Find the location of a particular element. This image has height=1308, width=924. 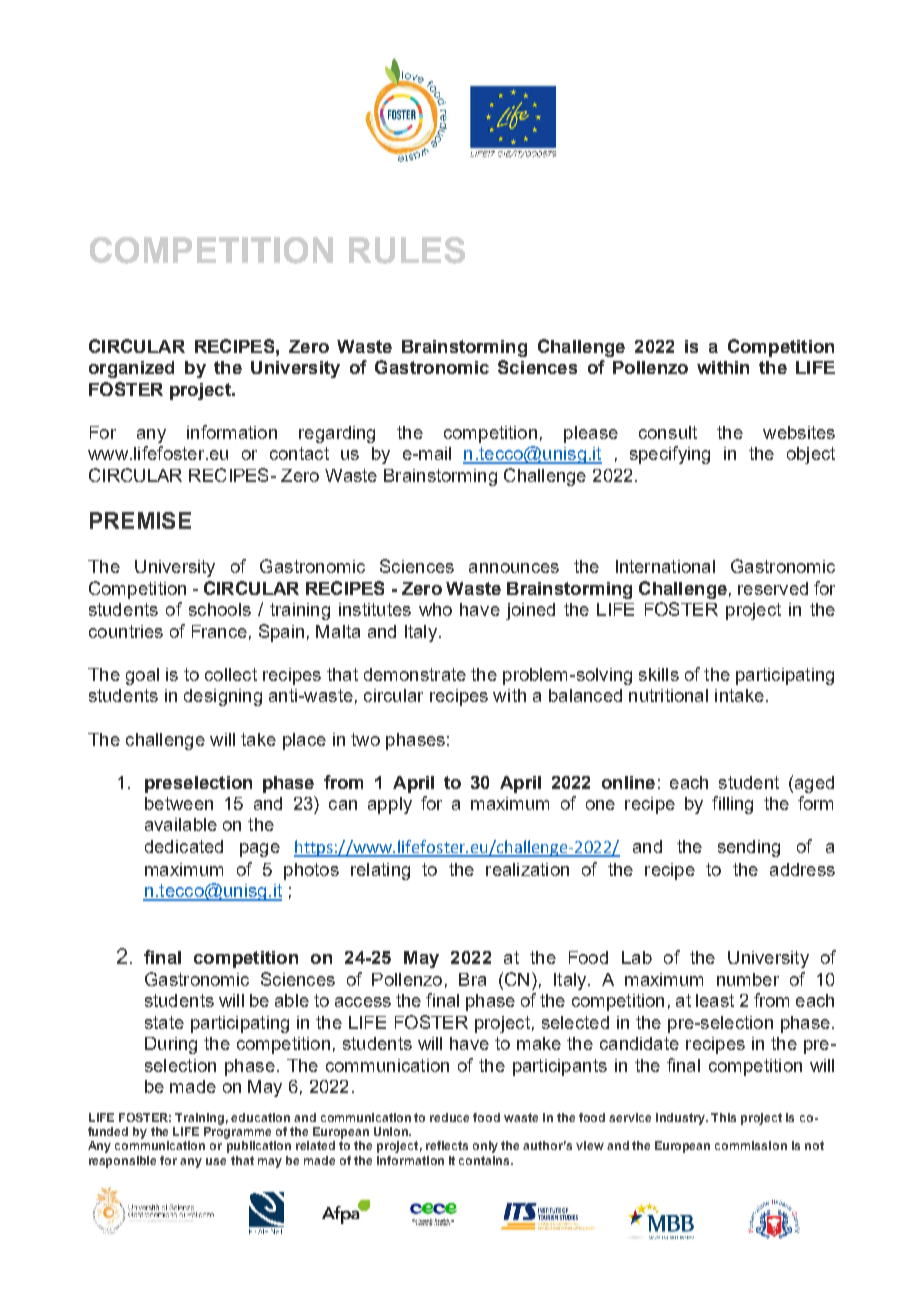

designing is located at coordinates (223, 697).
